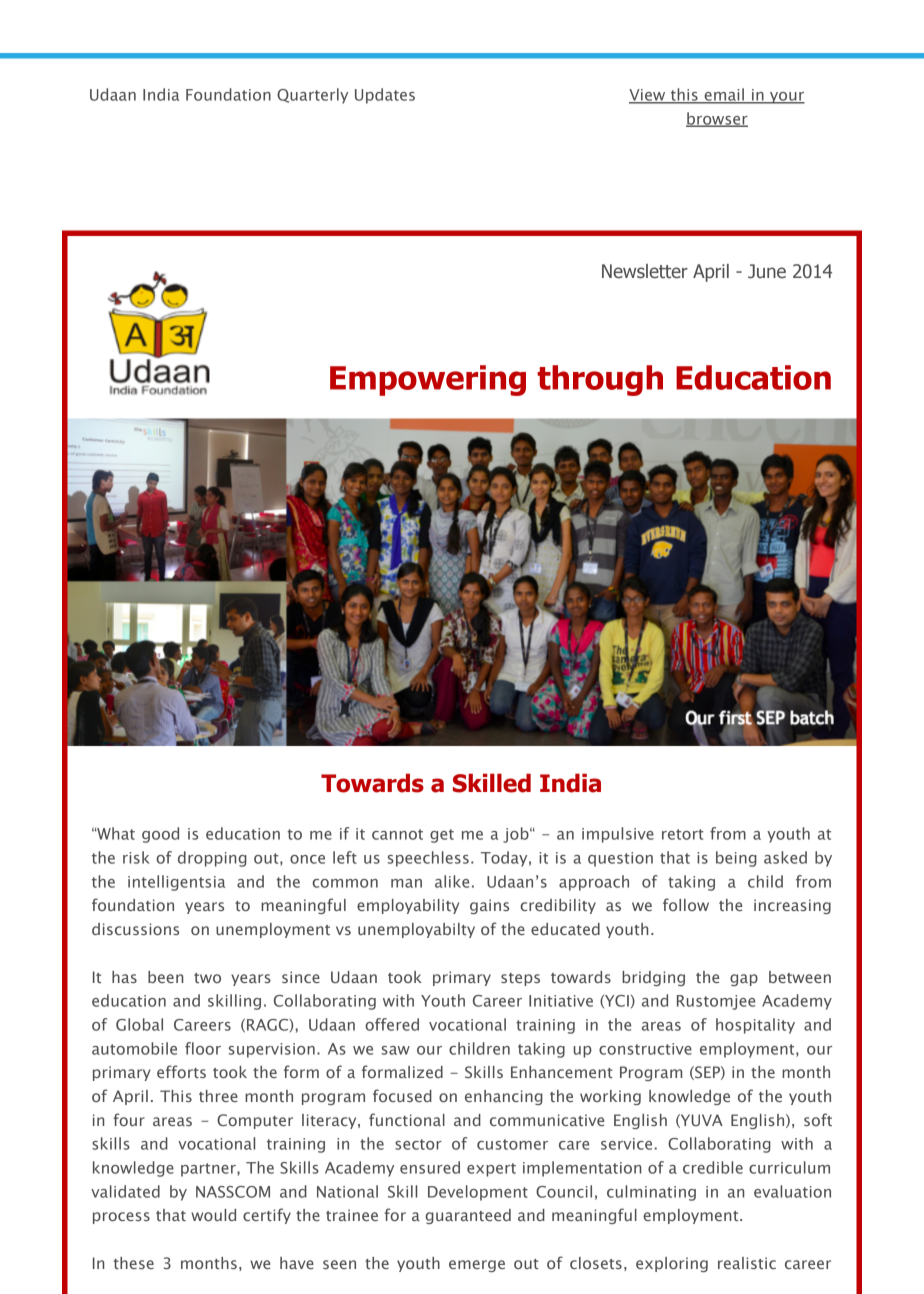 This image has height=1294, width=924. Describe the element at coordinates (312, 96) in the image. I see `Quarterly` at that location.
